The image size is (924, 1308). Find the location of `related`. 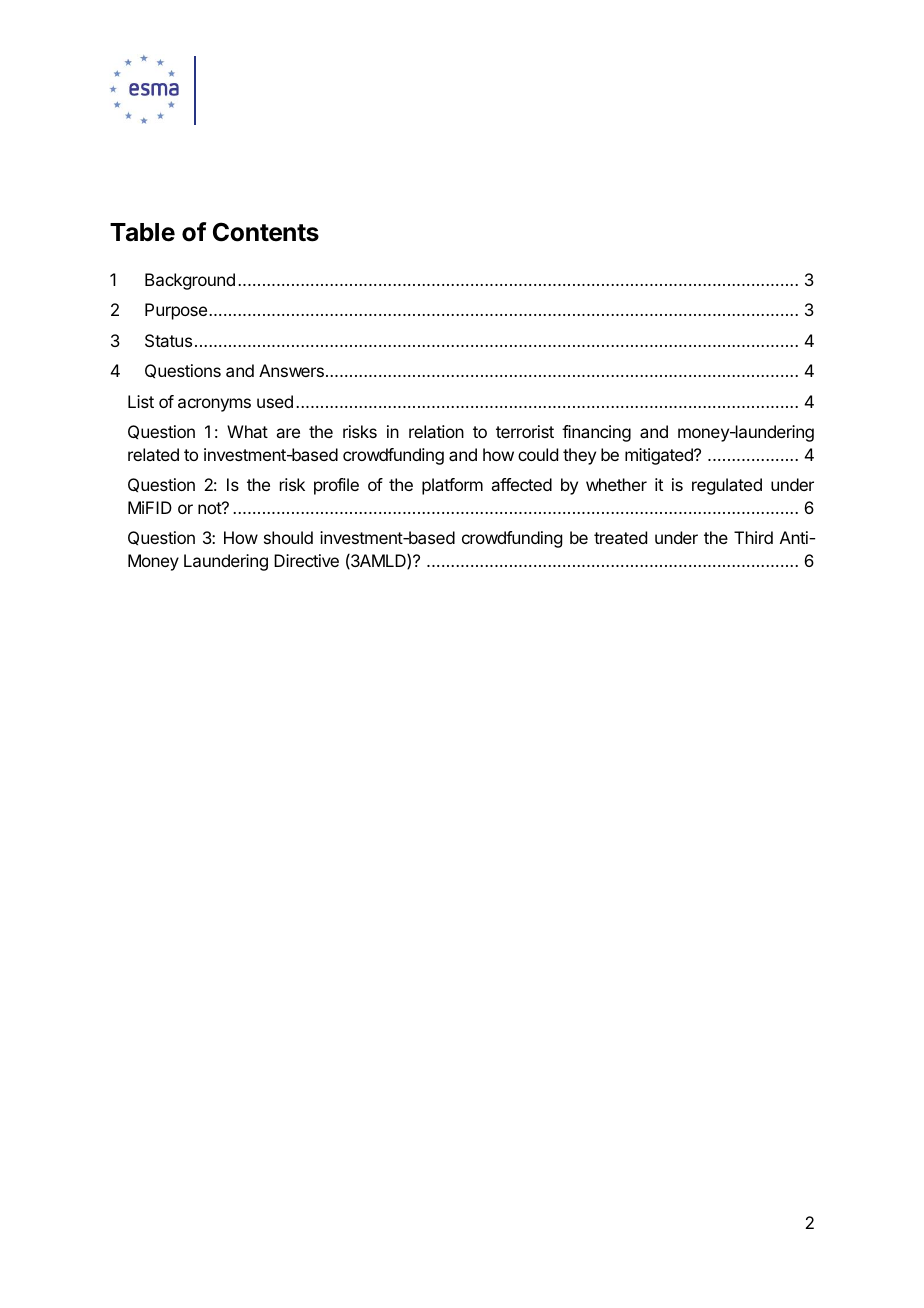

related is located at coordinates (153, 454).
